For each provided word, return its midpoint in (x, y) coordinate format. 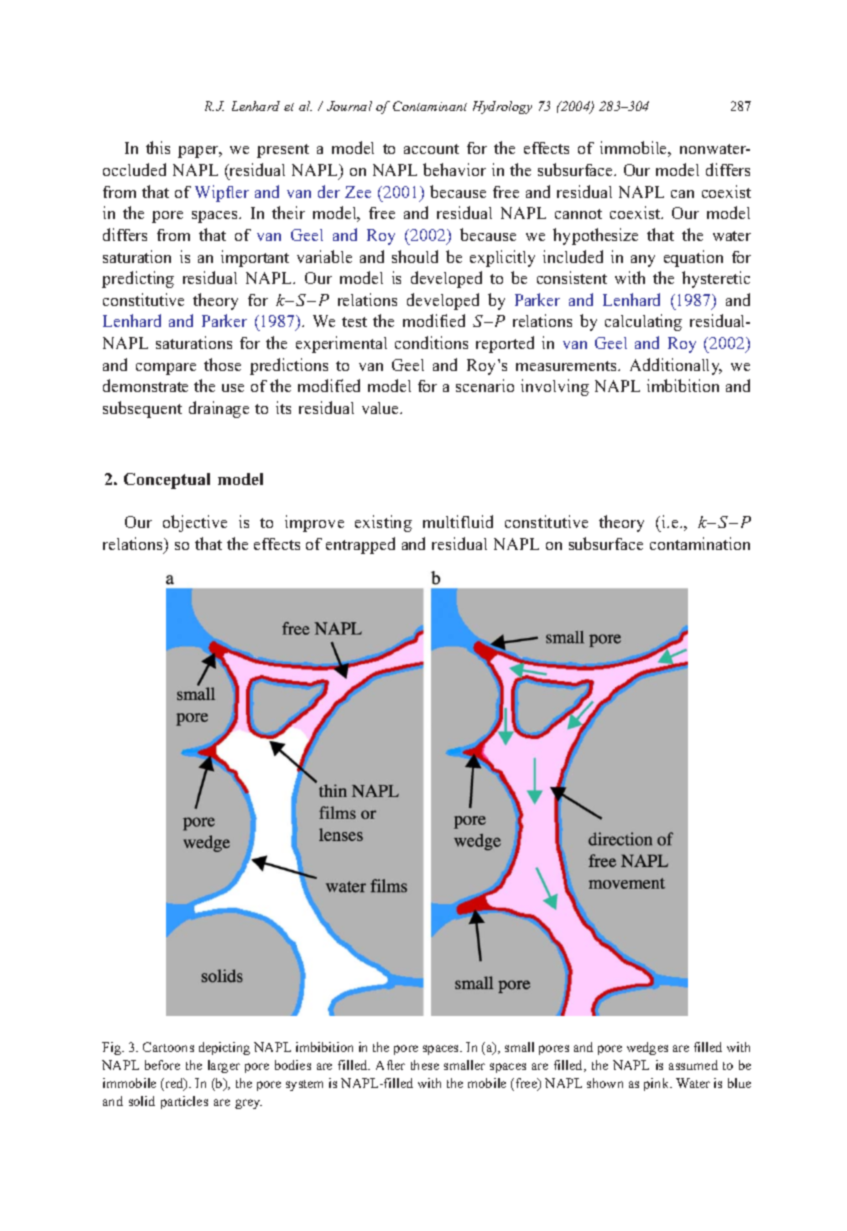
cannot (578, 214)
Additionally (676, 366)
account (431, 149)
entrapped (360, 545)
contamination (700, 543)
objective (195, 523)
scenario (485, 385)
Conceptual (167, 481)
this (158, 147)
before (162, 1065)
